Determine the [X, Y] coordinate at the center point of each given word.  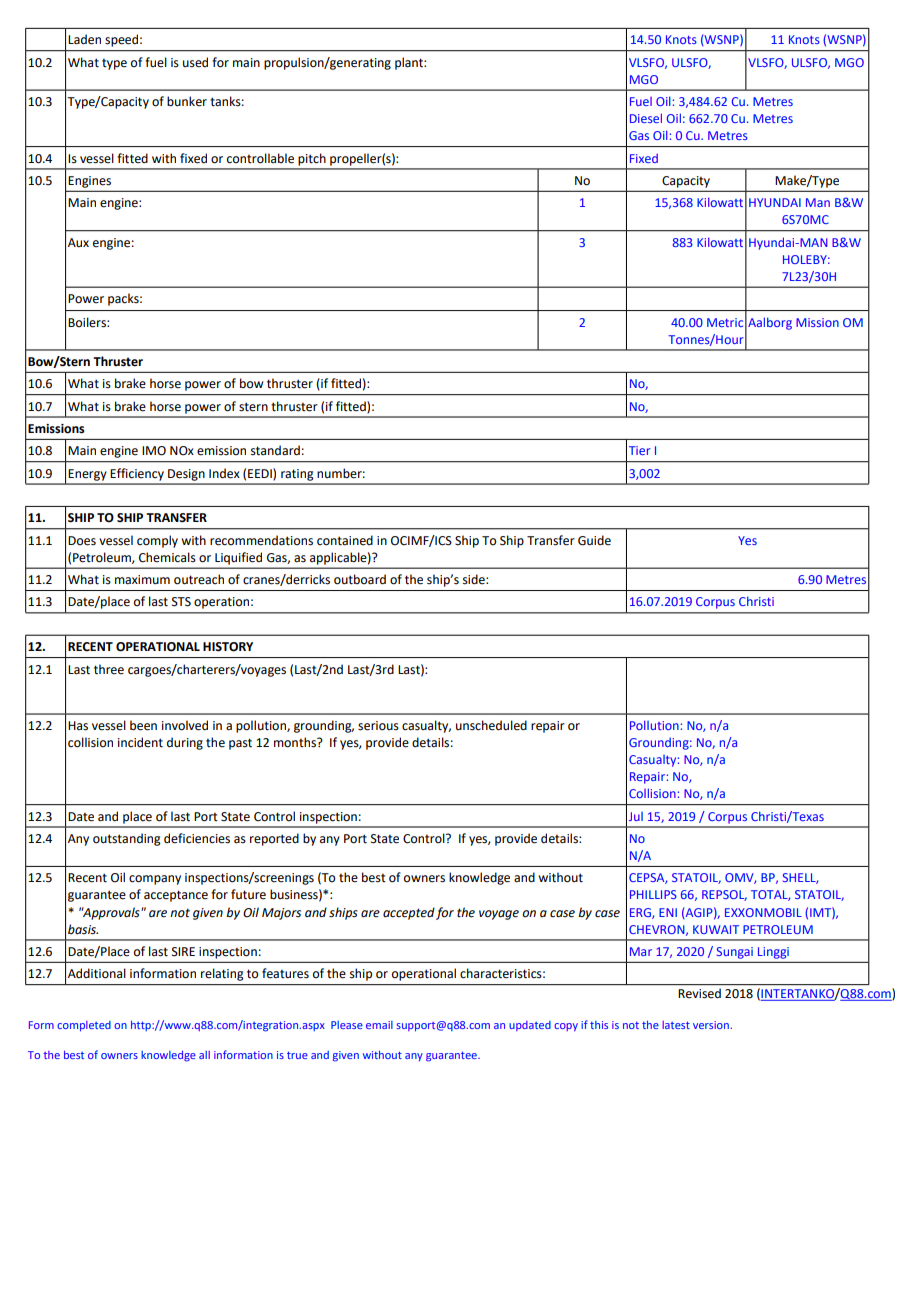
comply [157, 541]
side [475, 579]
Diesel [646, 118]
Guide [594, 540]
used [195, 62]
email [379, 1025]
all [204, 1055]
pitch [312, 159]
